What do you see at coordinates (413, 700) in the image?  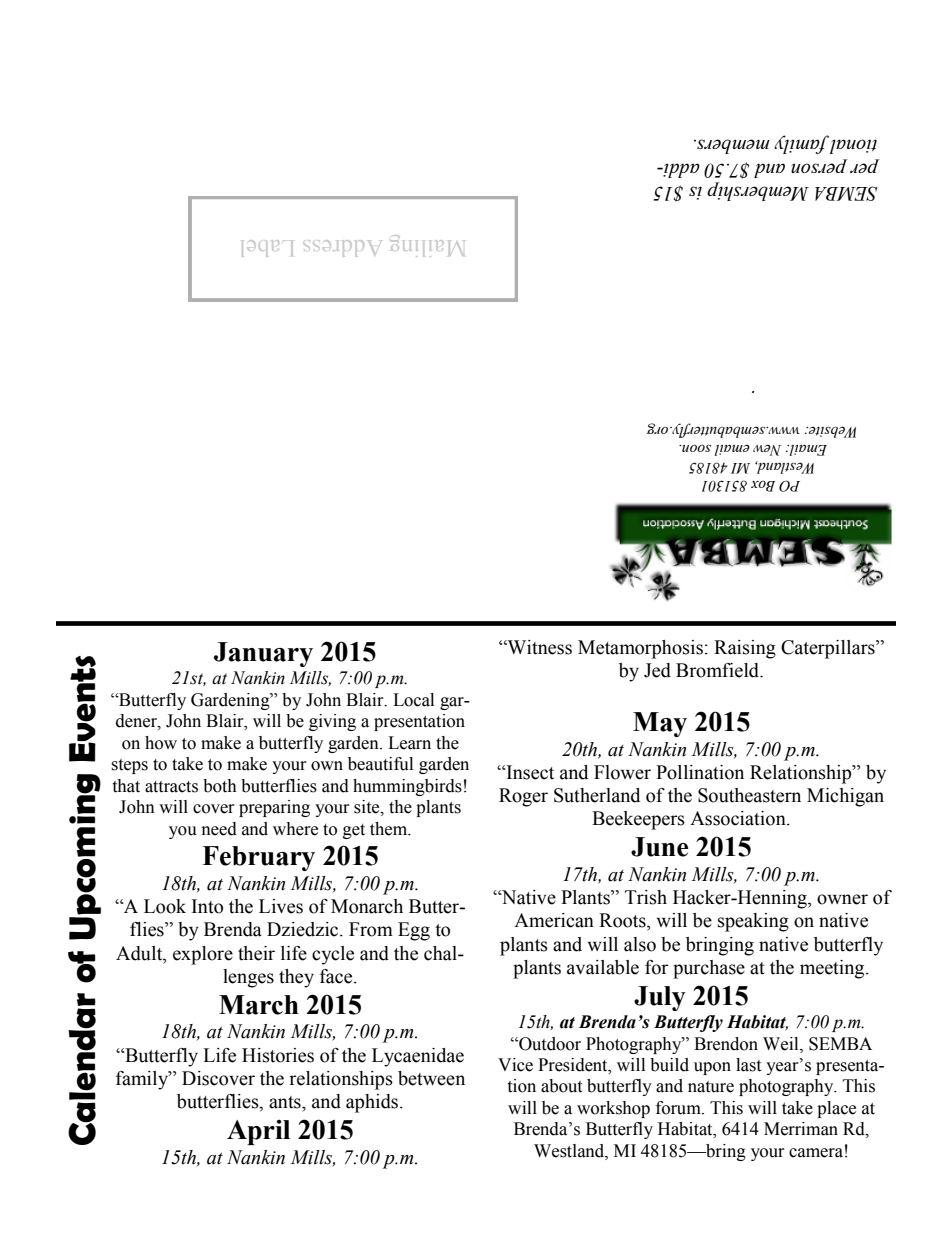 I see `Local` at bounding box center [413, 700].
